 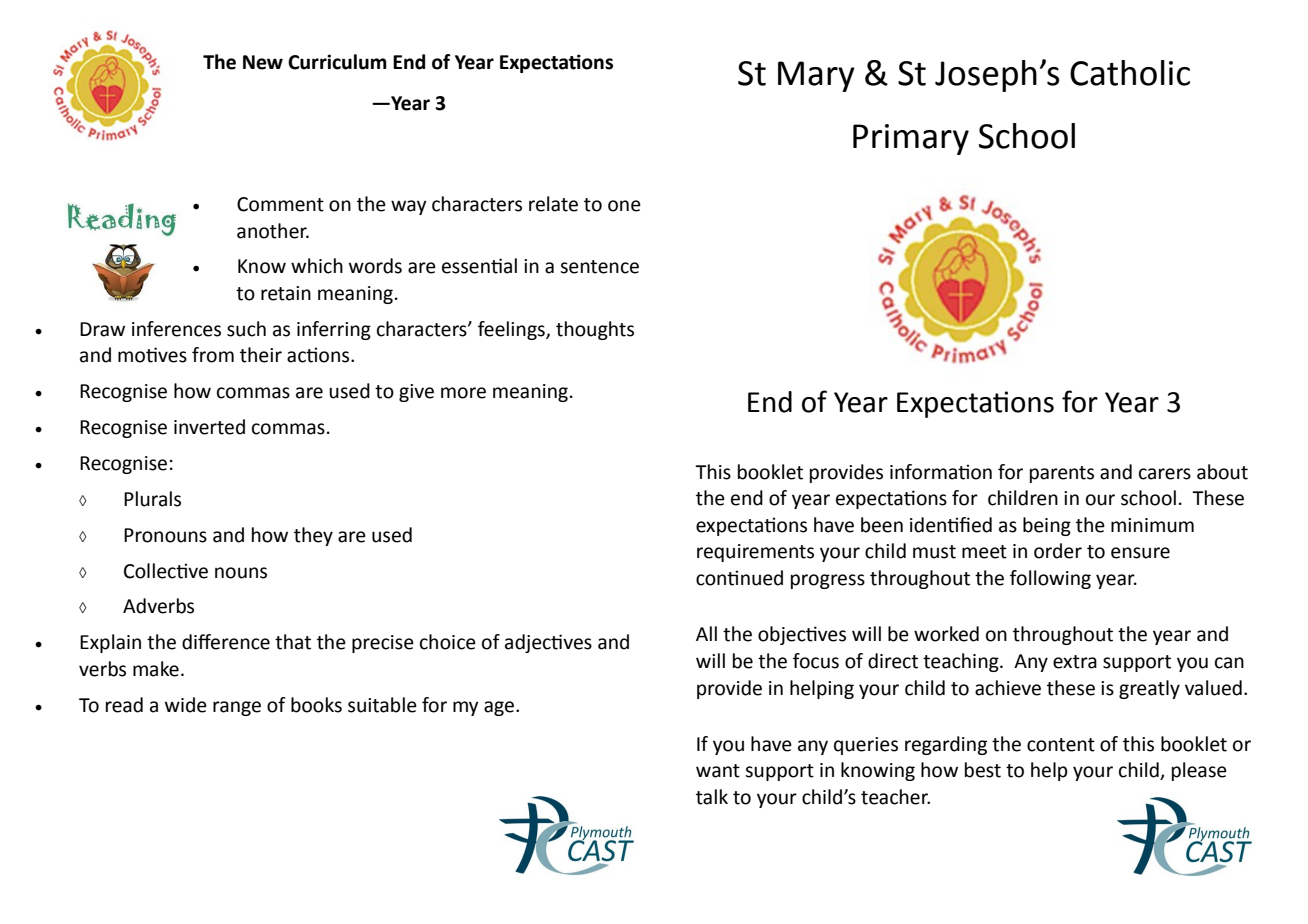 I want to click on parents, so click(x=1062, y=474).
